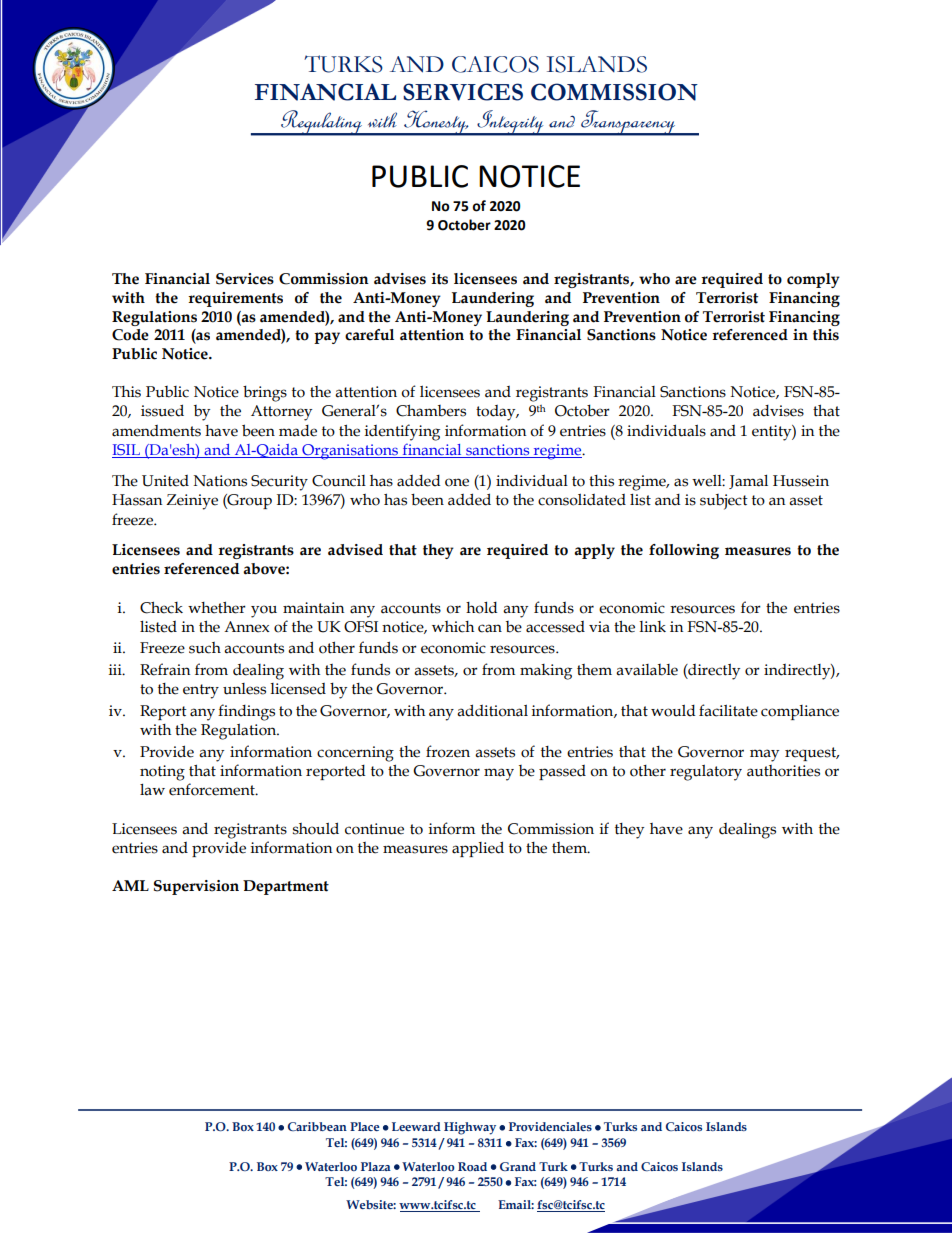 The width and height of the document is (952, 1233). I want to click on additional, so click(492, 710).
